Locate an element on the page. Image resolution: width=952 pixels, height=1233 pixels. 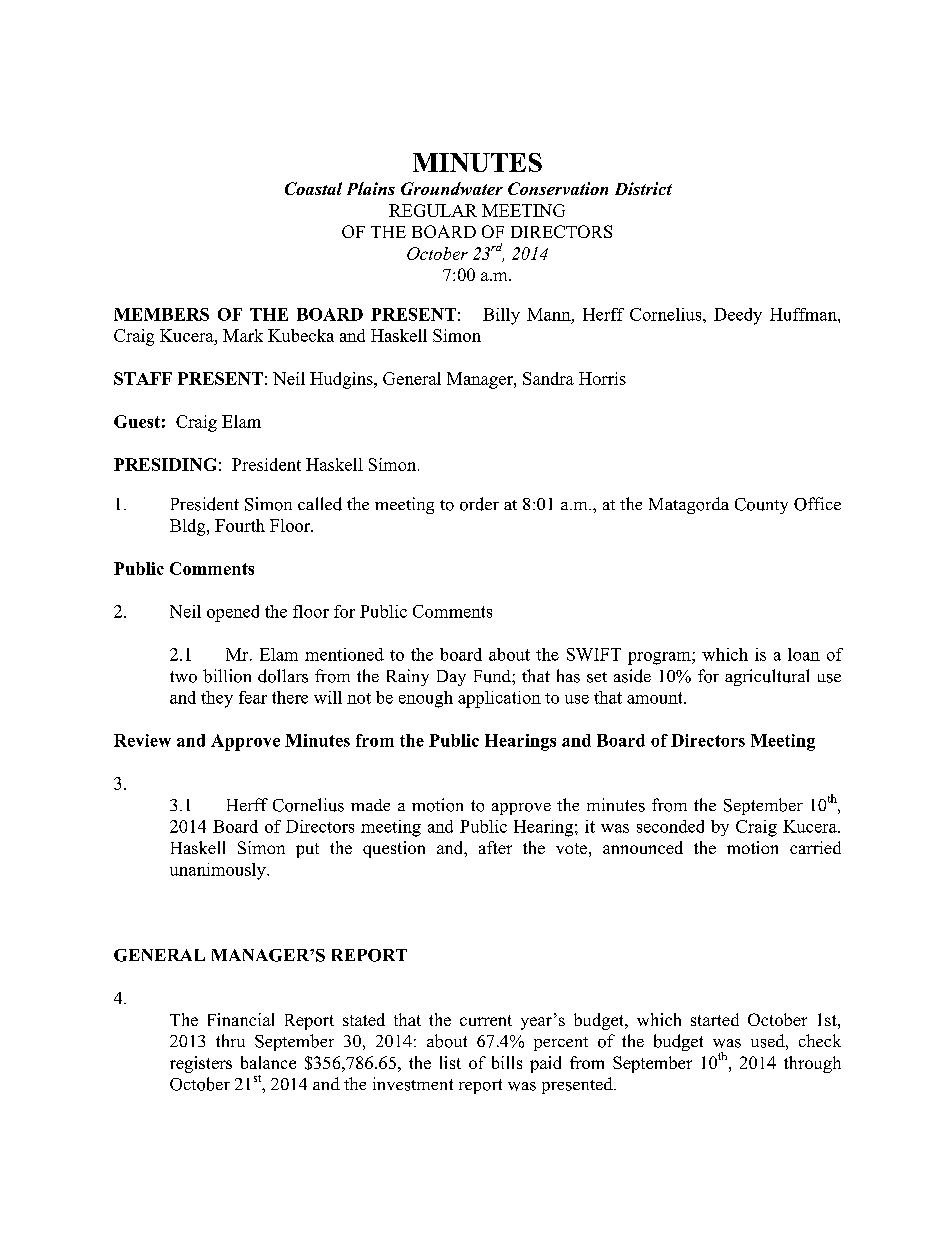
Sandra is located at coordinates (548, 378).
